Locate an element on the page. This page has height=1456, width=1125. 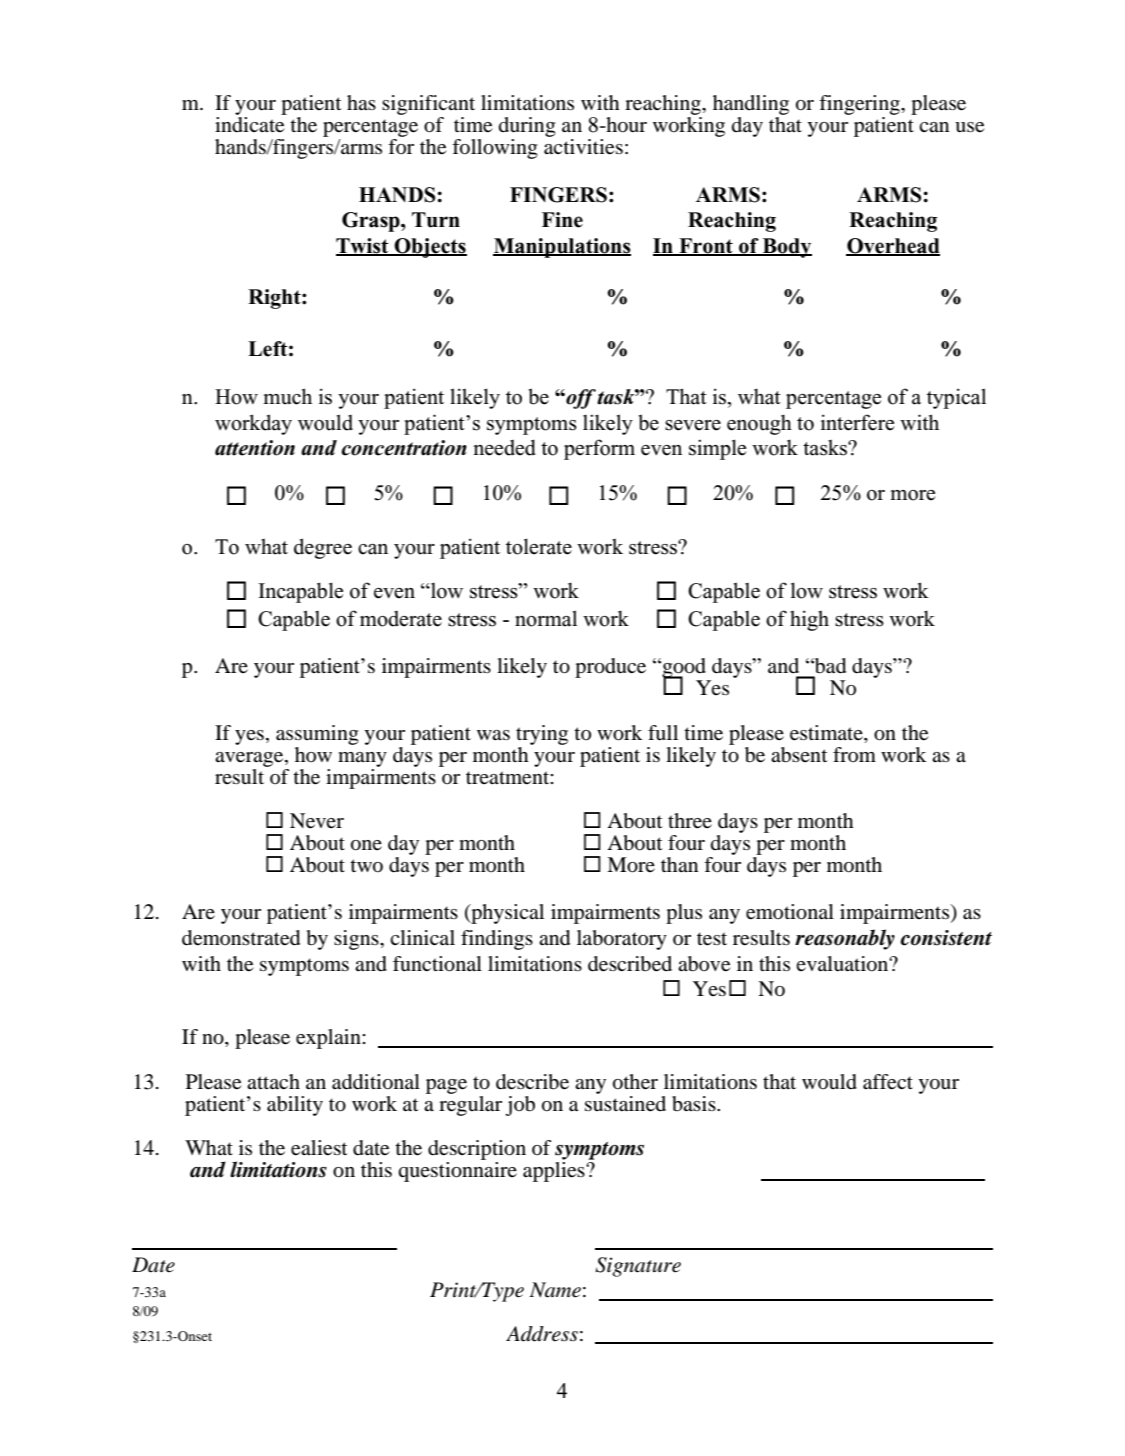
activities is located at coordinates (583, 147).
